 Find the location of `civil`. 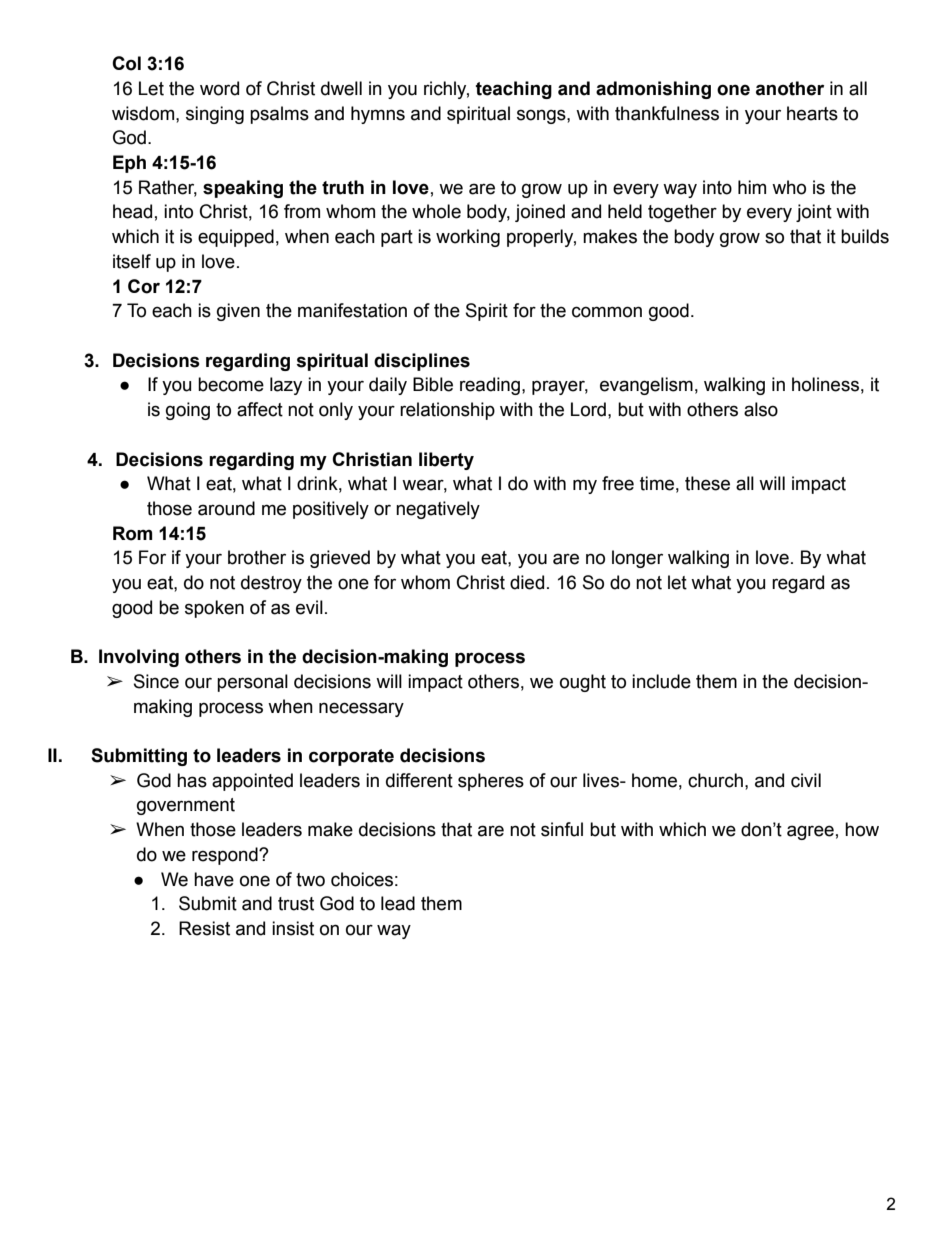

civil is located at coordinates (806, 780).
